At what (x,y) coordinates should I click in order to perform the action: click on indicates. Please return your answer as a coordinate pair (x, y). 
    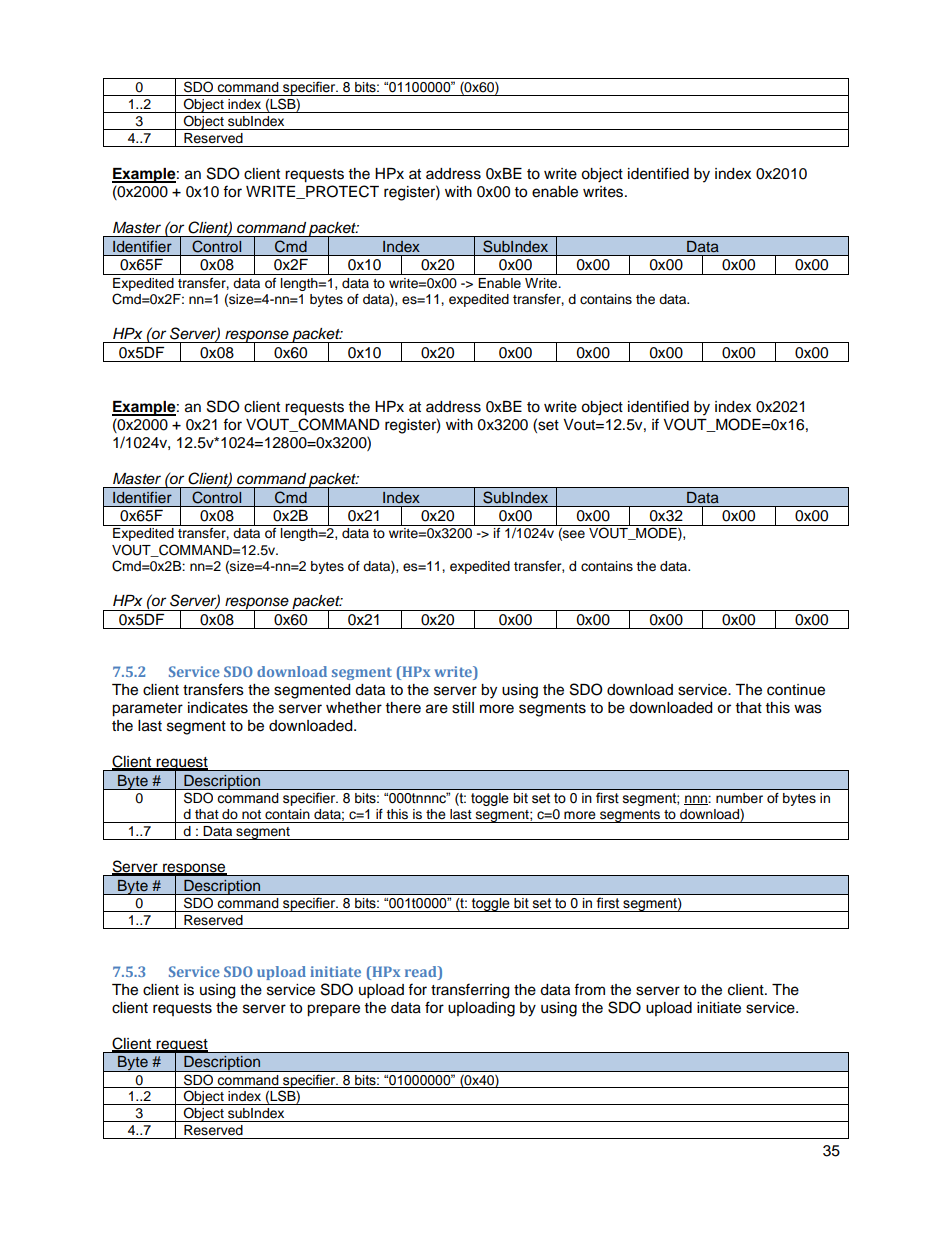
    Looking at the image, I should click on (218, 708).
